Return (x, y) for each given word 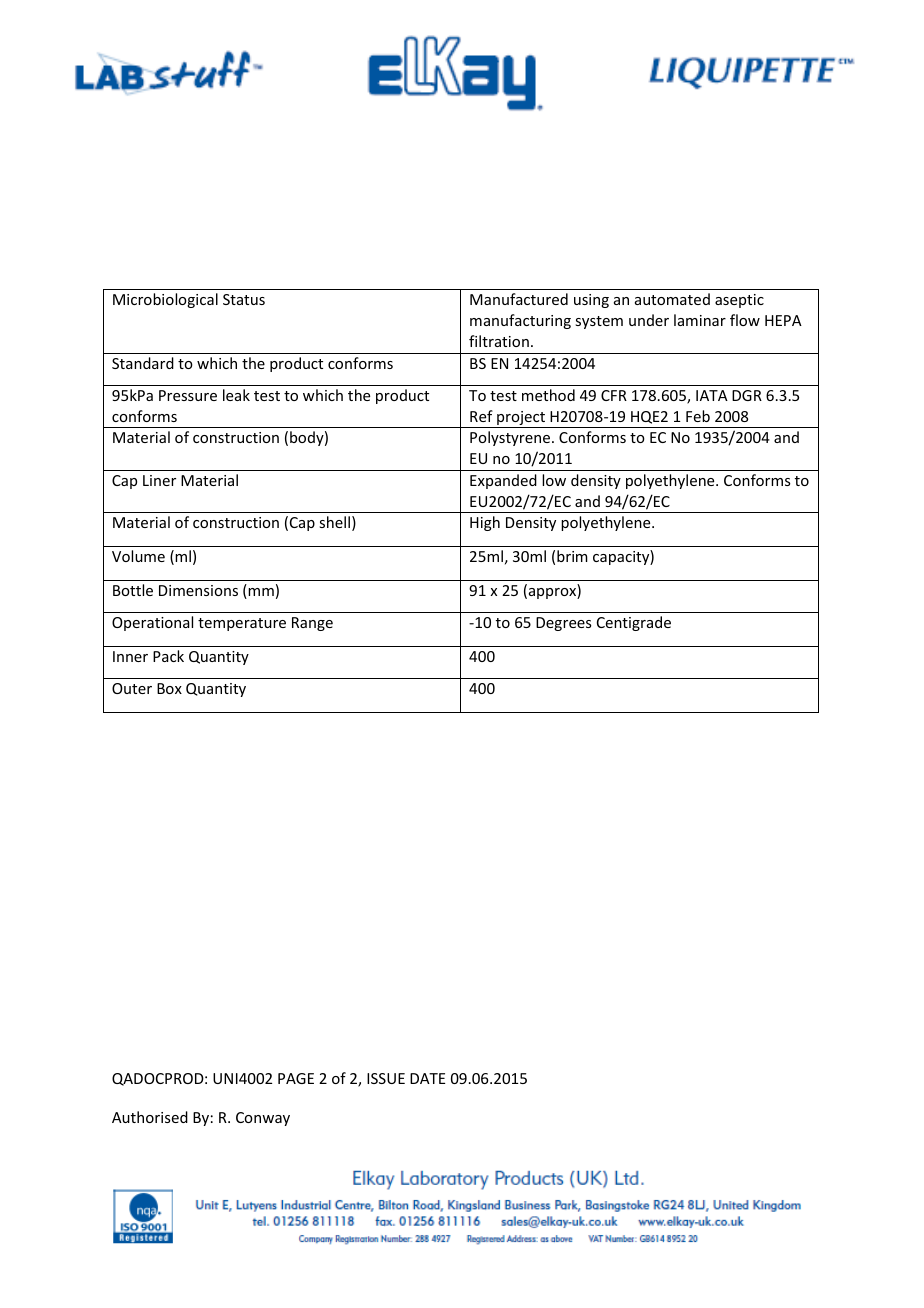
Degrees (563, 624)
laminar (700, 320)
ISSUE (386, 1078)
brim (572, 556)
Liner (159, 480)
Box (169, 688)
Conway (263, 1119)
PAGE (296, 1078)
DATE (427, 1078)
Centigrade (634, 623)
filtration (499, 341)
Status (244, 299)
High (485, 523)
